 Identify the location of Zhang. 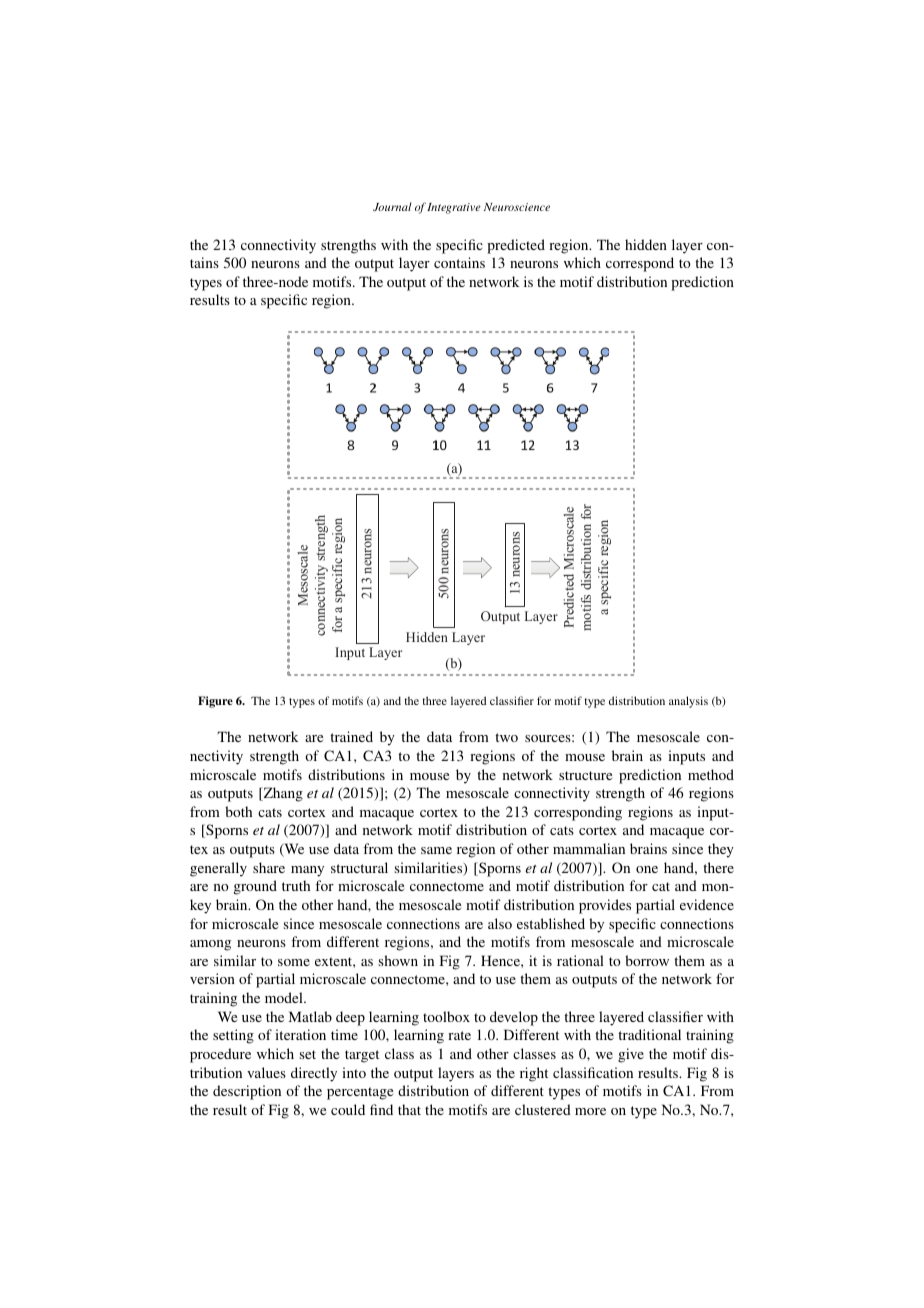
(282, 794).
